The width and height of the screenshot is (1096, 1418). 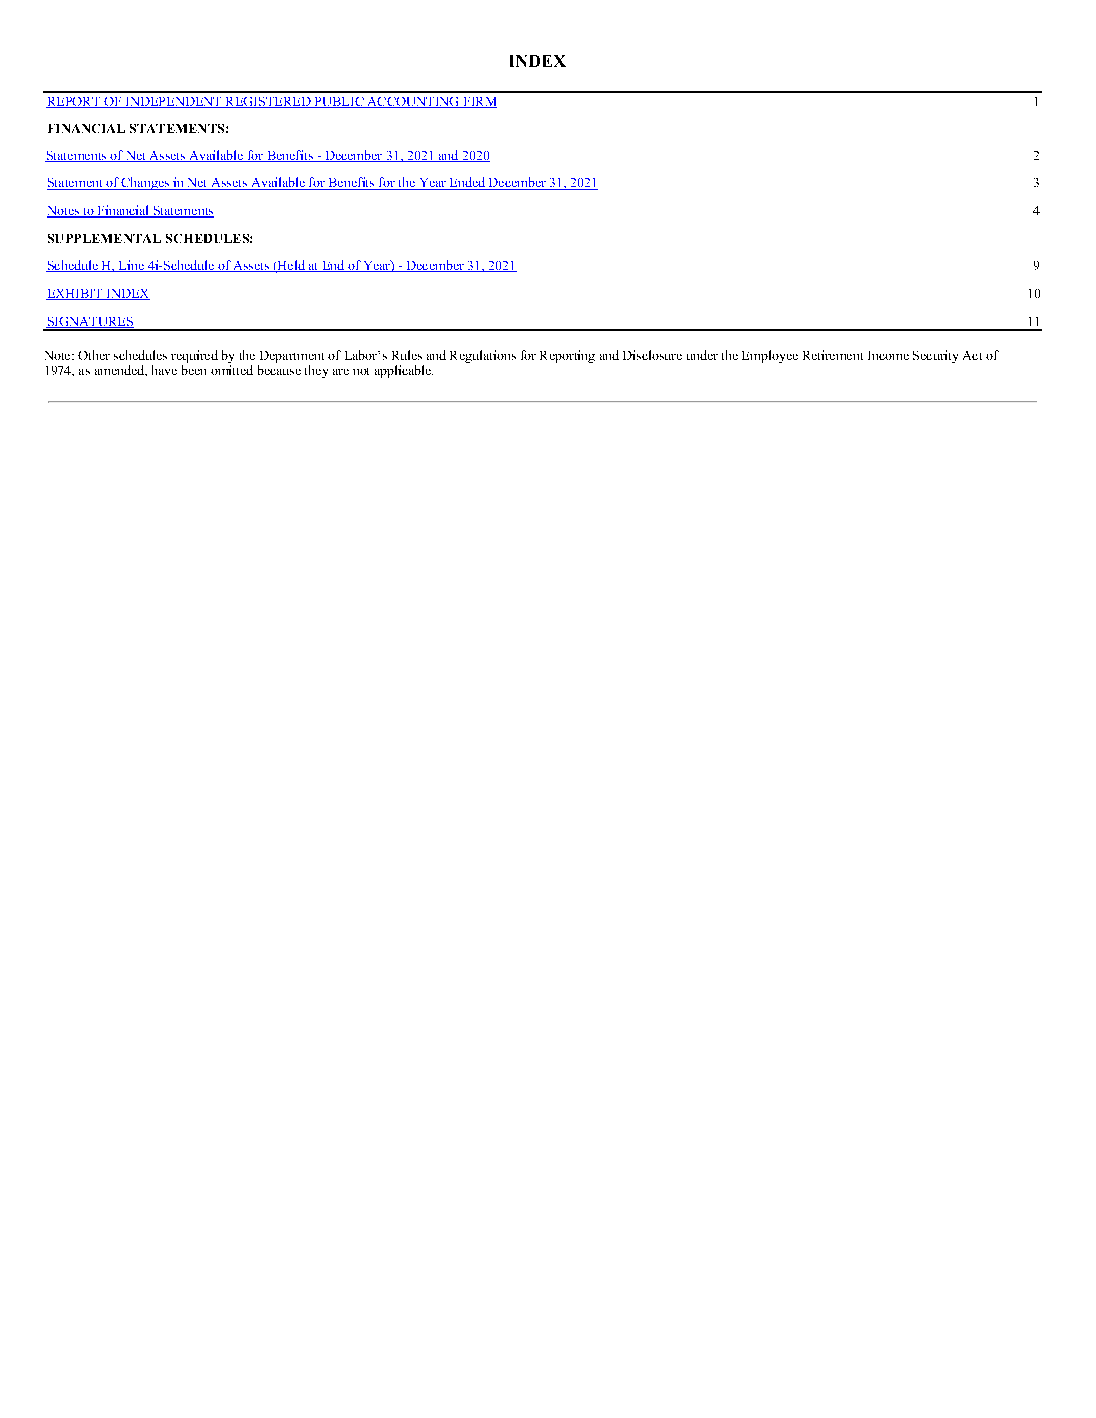 What do you see at coordinates (145, 183) in the screenshot?
I see `Changes` at bounding box center [145, 183].
